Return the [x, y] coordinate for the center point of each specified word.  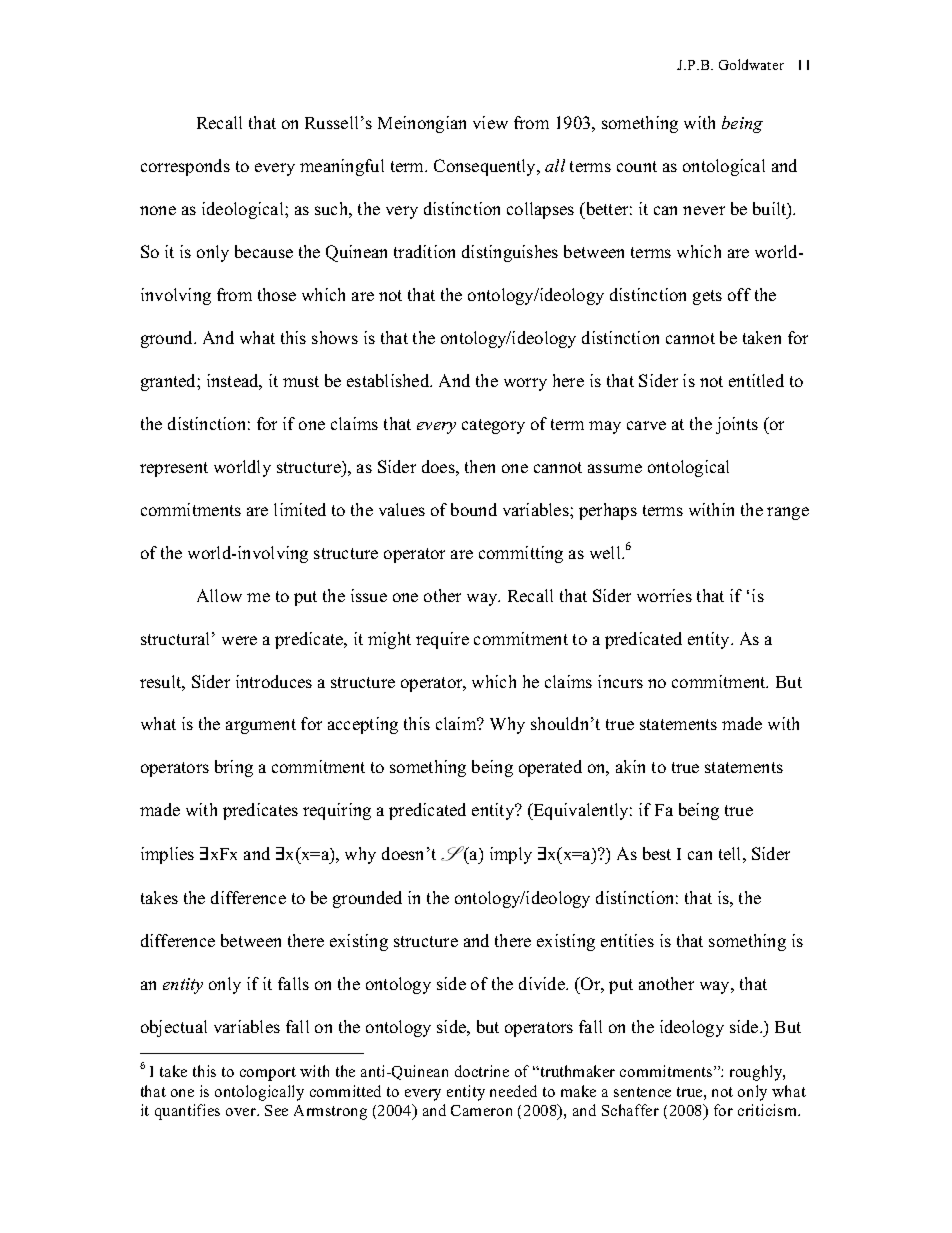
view [490, 122]
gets [707, 297]
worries [664, 595]
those [277, 294]
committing [521, 554]
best [657, 853]
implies [167, 855]
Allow [219, 595]
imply [511, 855]
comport [268, 1074]
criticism [768, 1110]
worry [525, 384]
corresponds [185, 167]
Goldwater [751, 64]
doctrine [482, 1071]
